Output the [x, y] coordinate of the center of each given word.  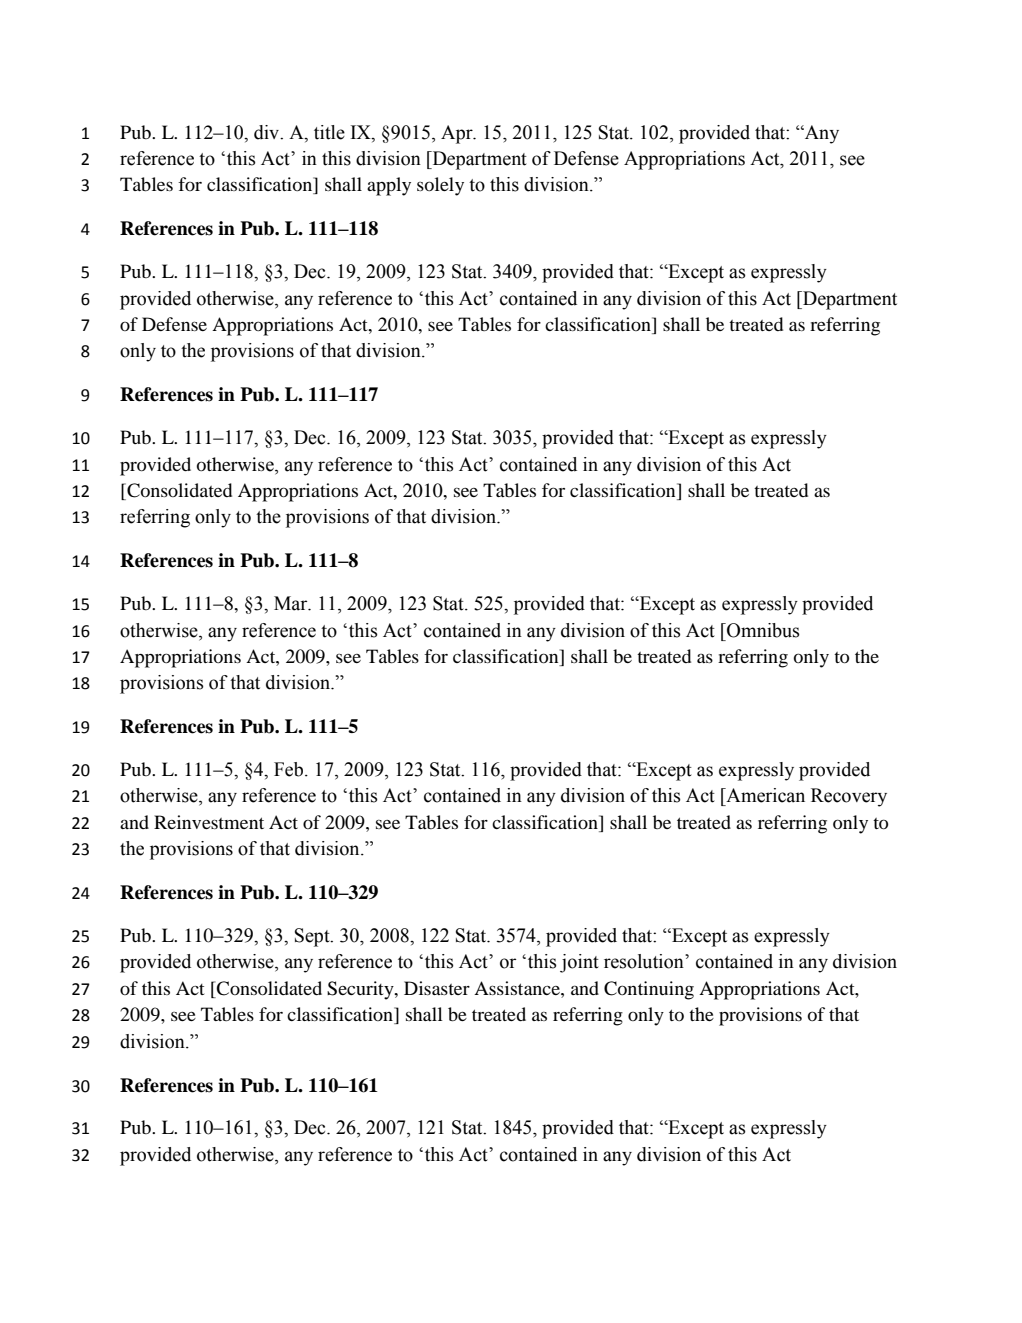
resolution [645, 961]
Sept [313, 937]
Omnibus [762, 630]
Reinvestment [209, 822]
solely [440, 186]
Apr [458, 134]
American [764, 795]
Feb [290, 769]
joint [579, 963]
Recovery [849, 797]
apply [389, 186]
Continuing [649, 990]
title [329, 132]
